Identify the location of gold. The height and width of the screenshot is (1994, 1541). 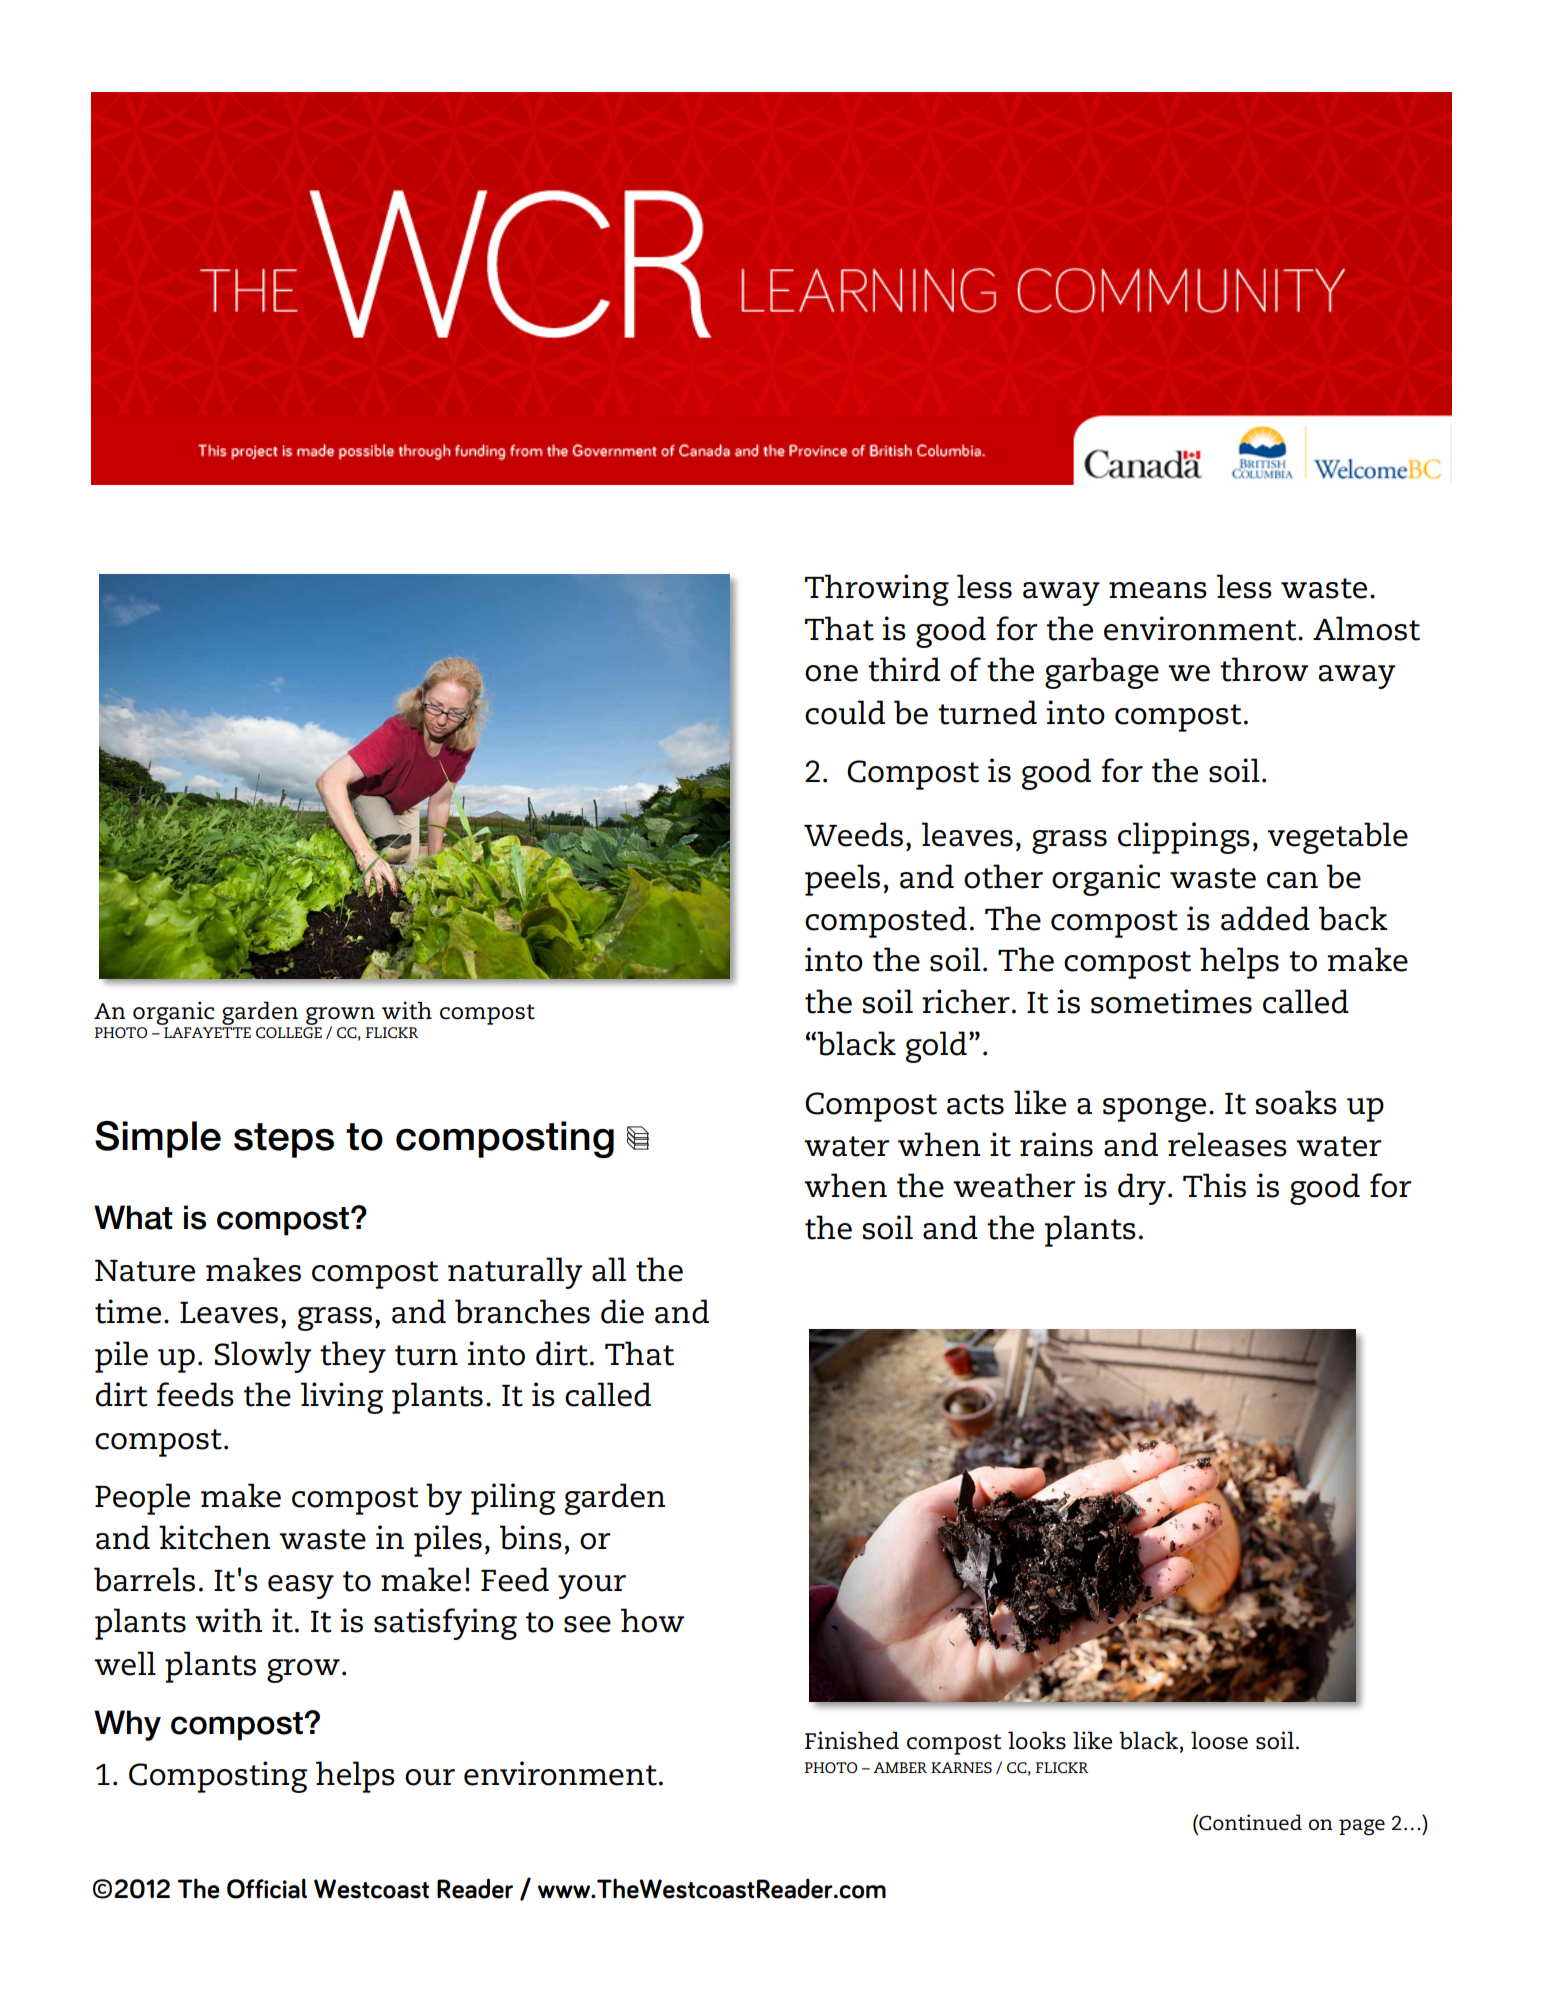
(936, 1047).
